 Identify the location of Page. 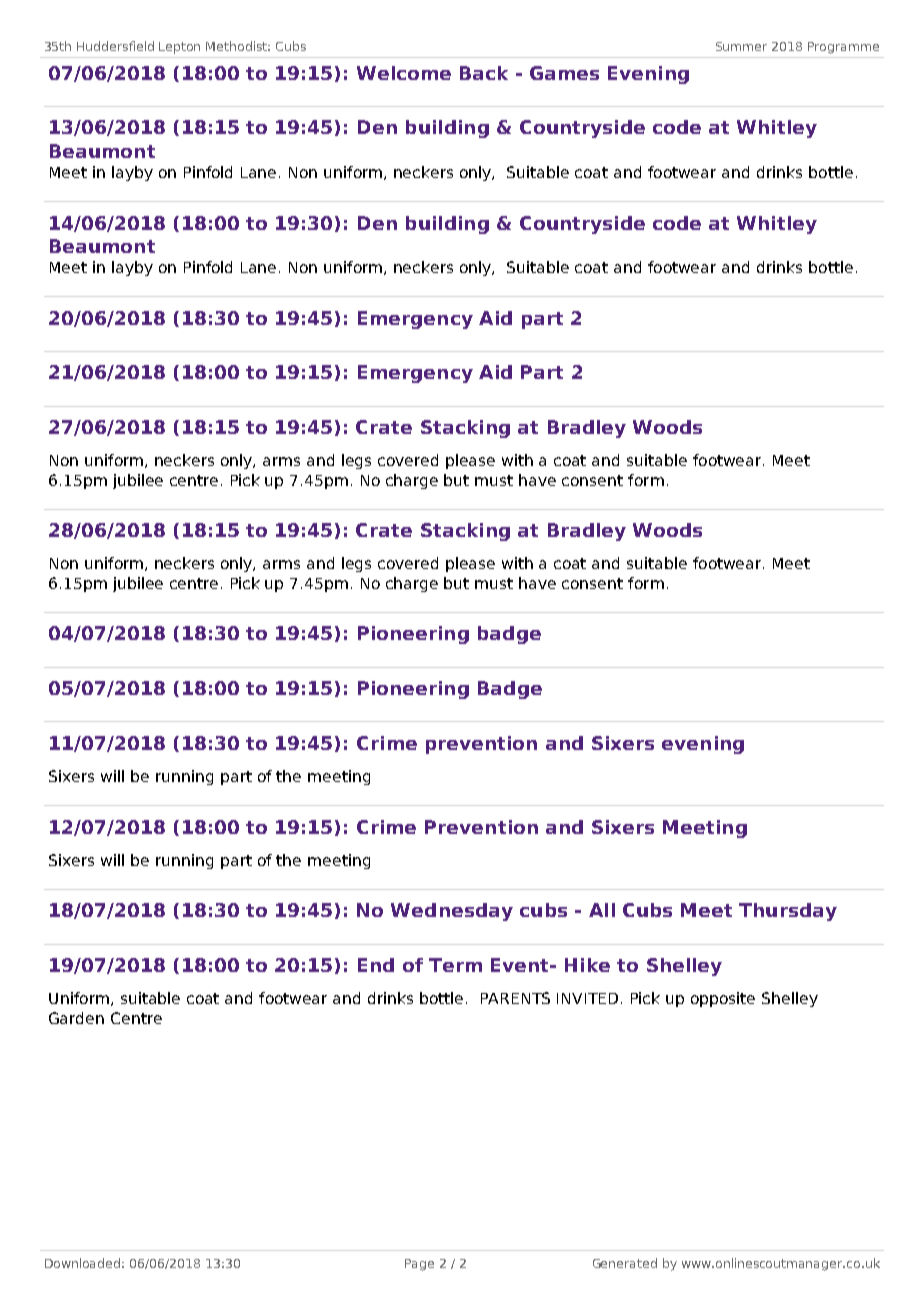
(419, 1265).
